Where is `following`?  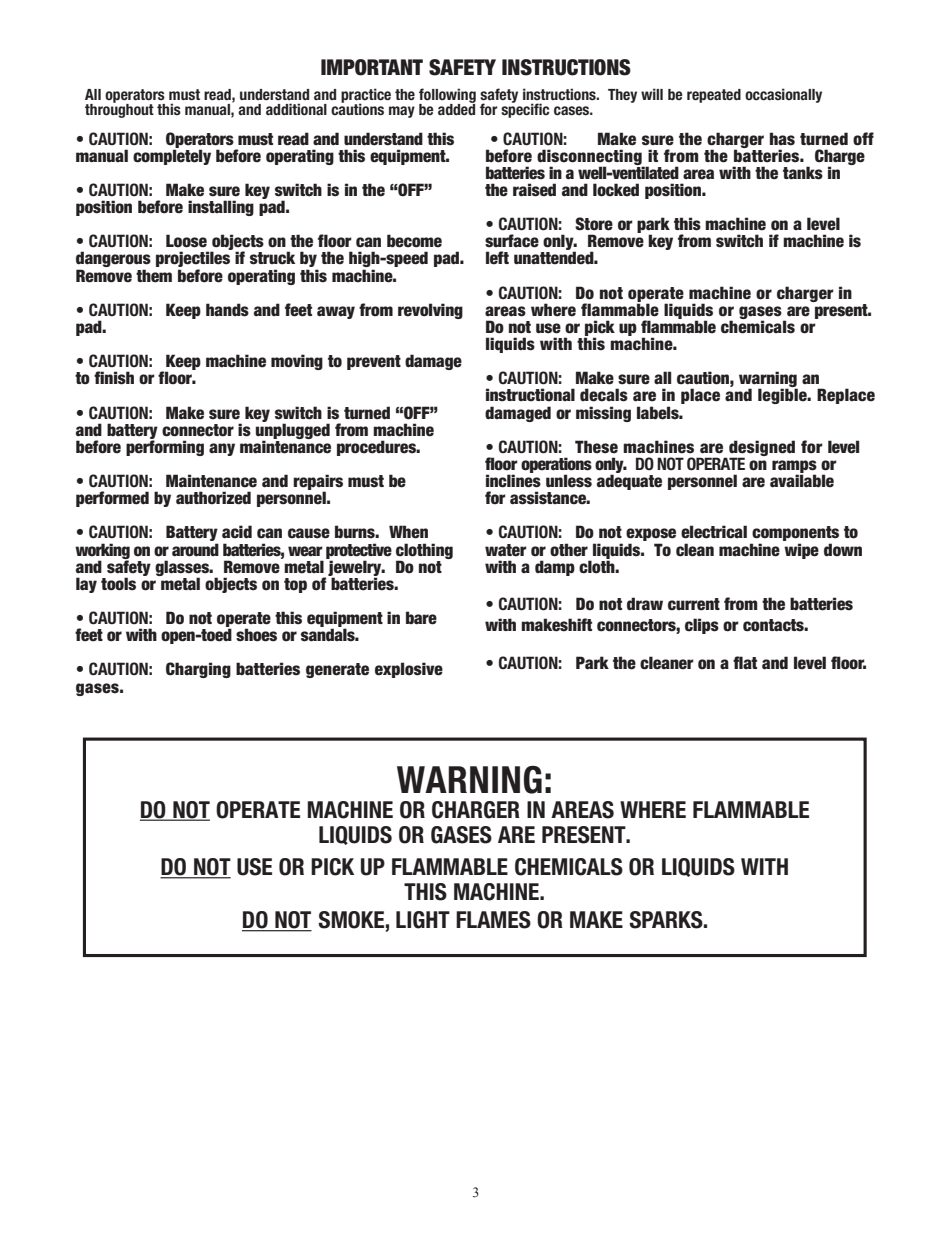
following is located at coordinates (447, 96).
